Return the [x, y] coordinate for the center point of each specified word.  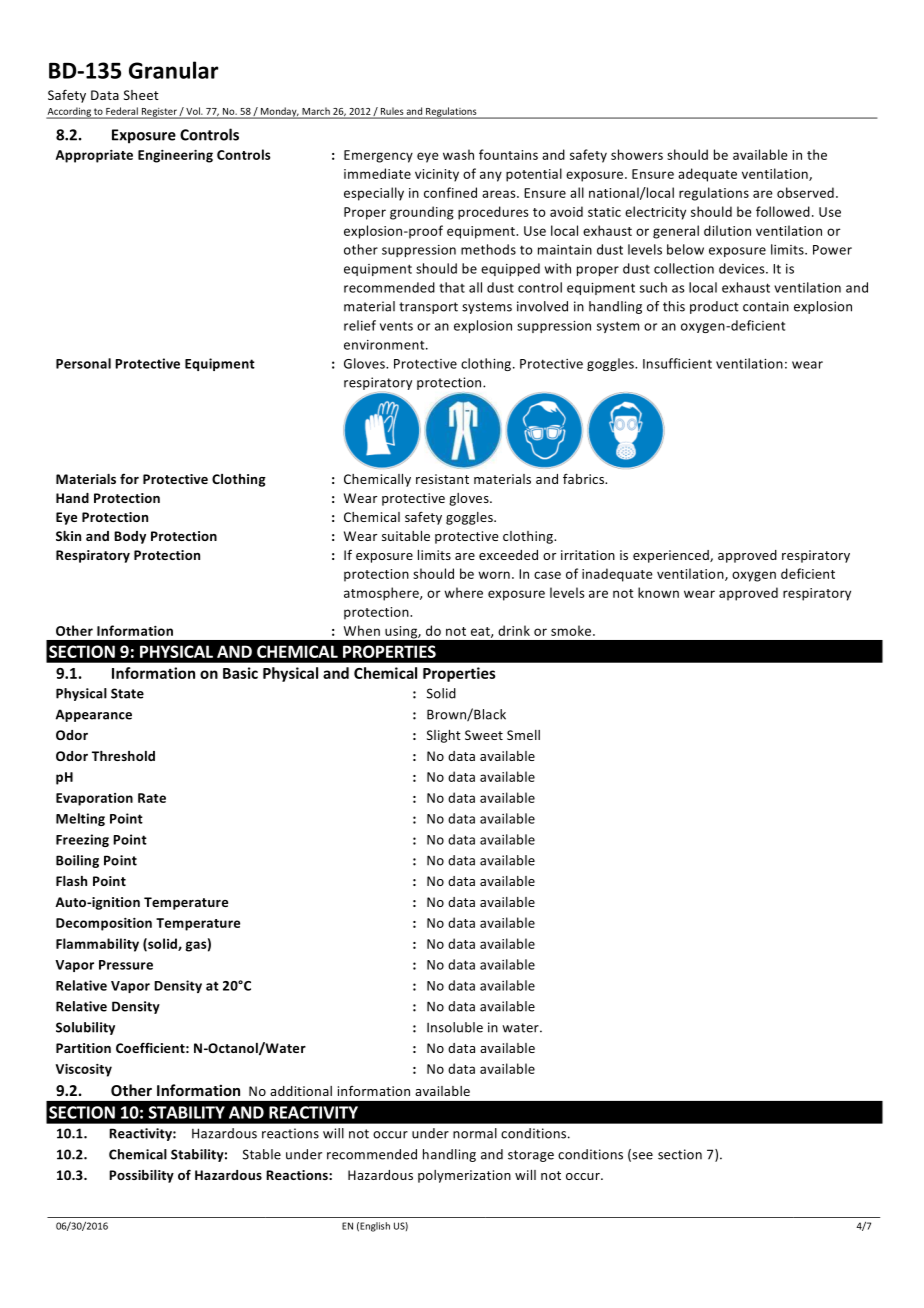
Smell [523, 735]
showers [637, 154]
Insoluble [455, 1027]
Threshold [123, 756]
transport [428, 308]
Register [159, 113]
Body [130, 537]
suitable [406, 536]
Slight [444, 736]
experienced [672, 556]
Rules [392, 111]
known [658, 592]
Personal [83, 363]
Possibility [141, 1176]
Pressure [126, 965]
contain [766, 306]
